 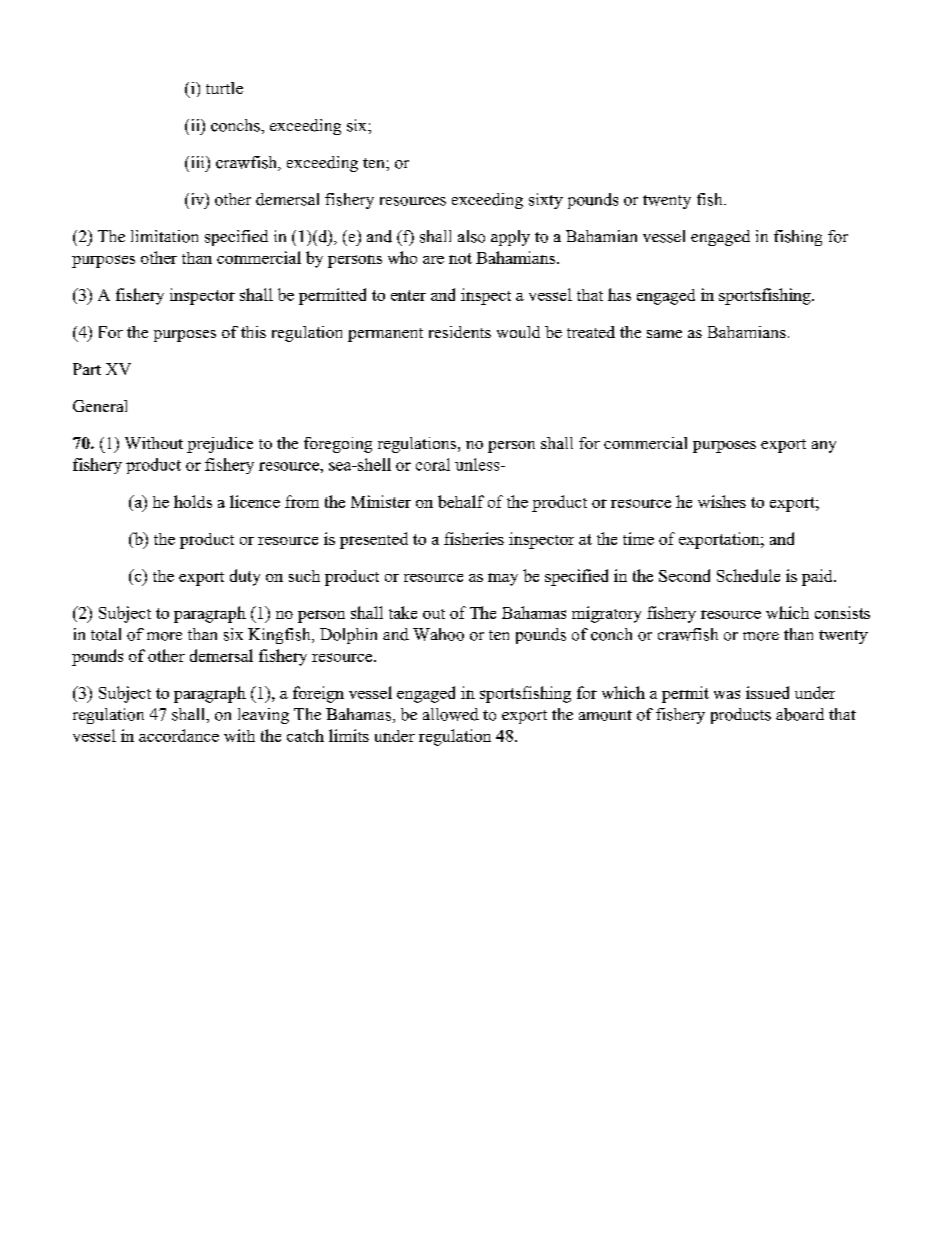 I want to click on aboard, so click(x=800, y=714).
